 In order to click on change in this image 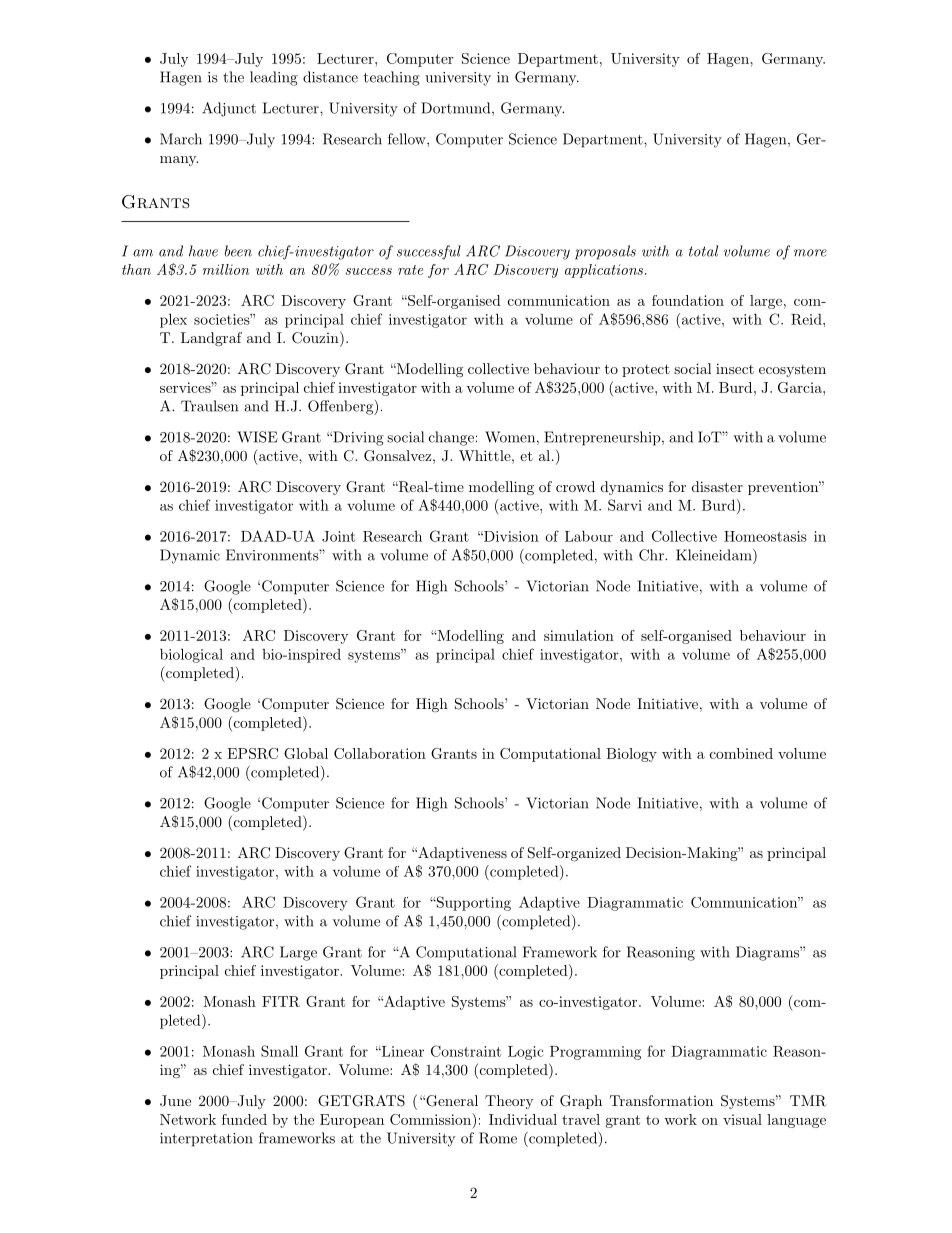, I will do `click(451, 438)`.
